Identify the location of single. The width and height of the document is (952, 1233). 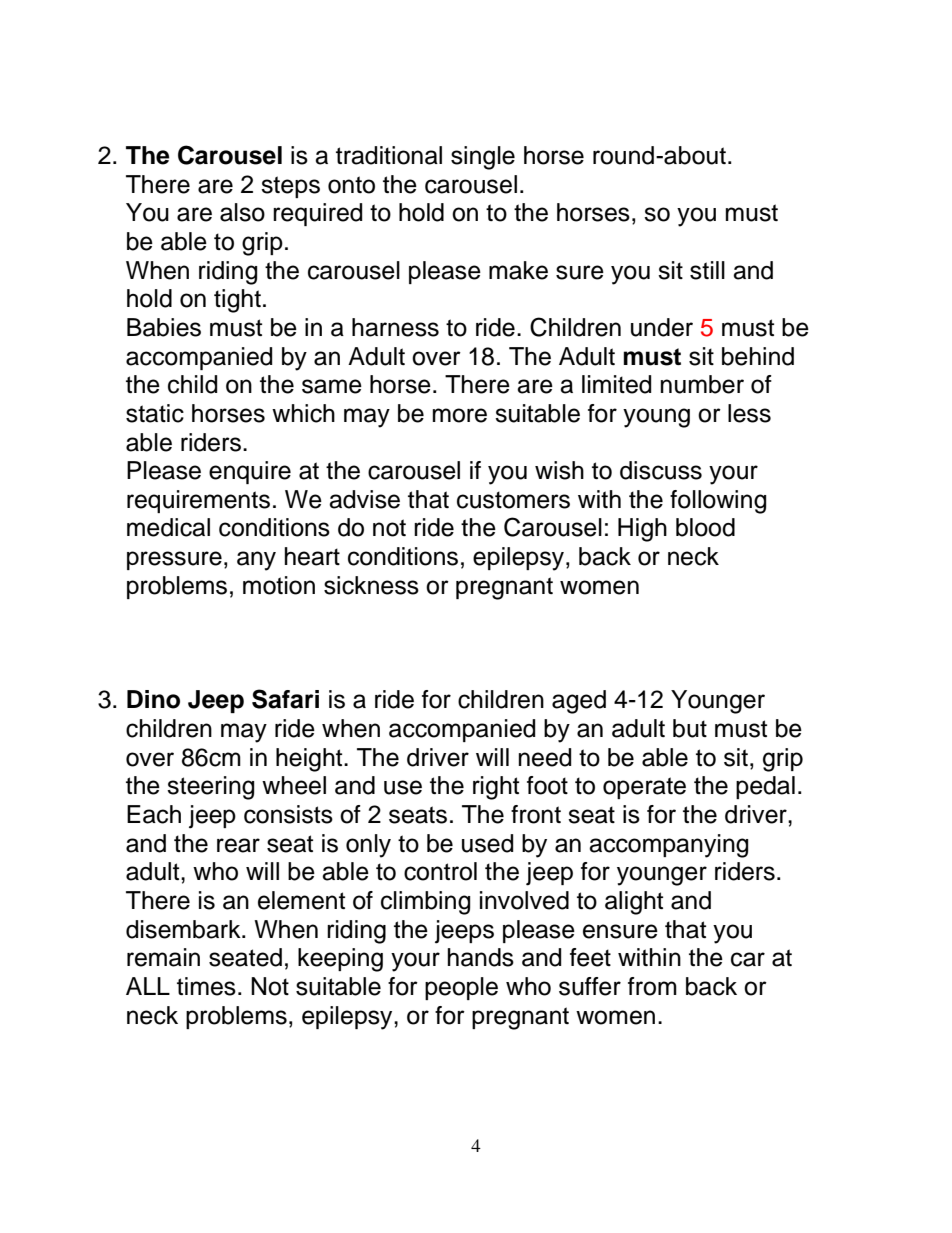
(483, 158).
